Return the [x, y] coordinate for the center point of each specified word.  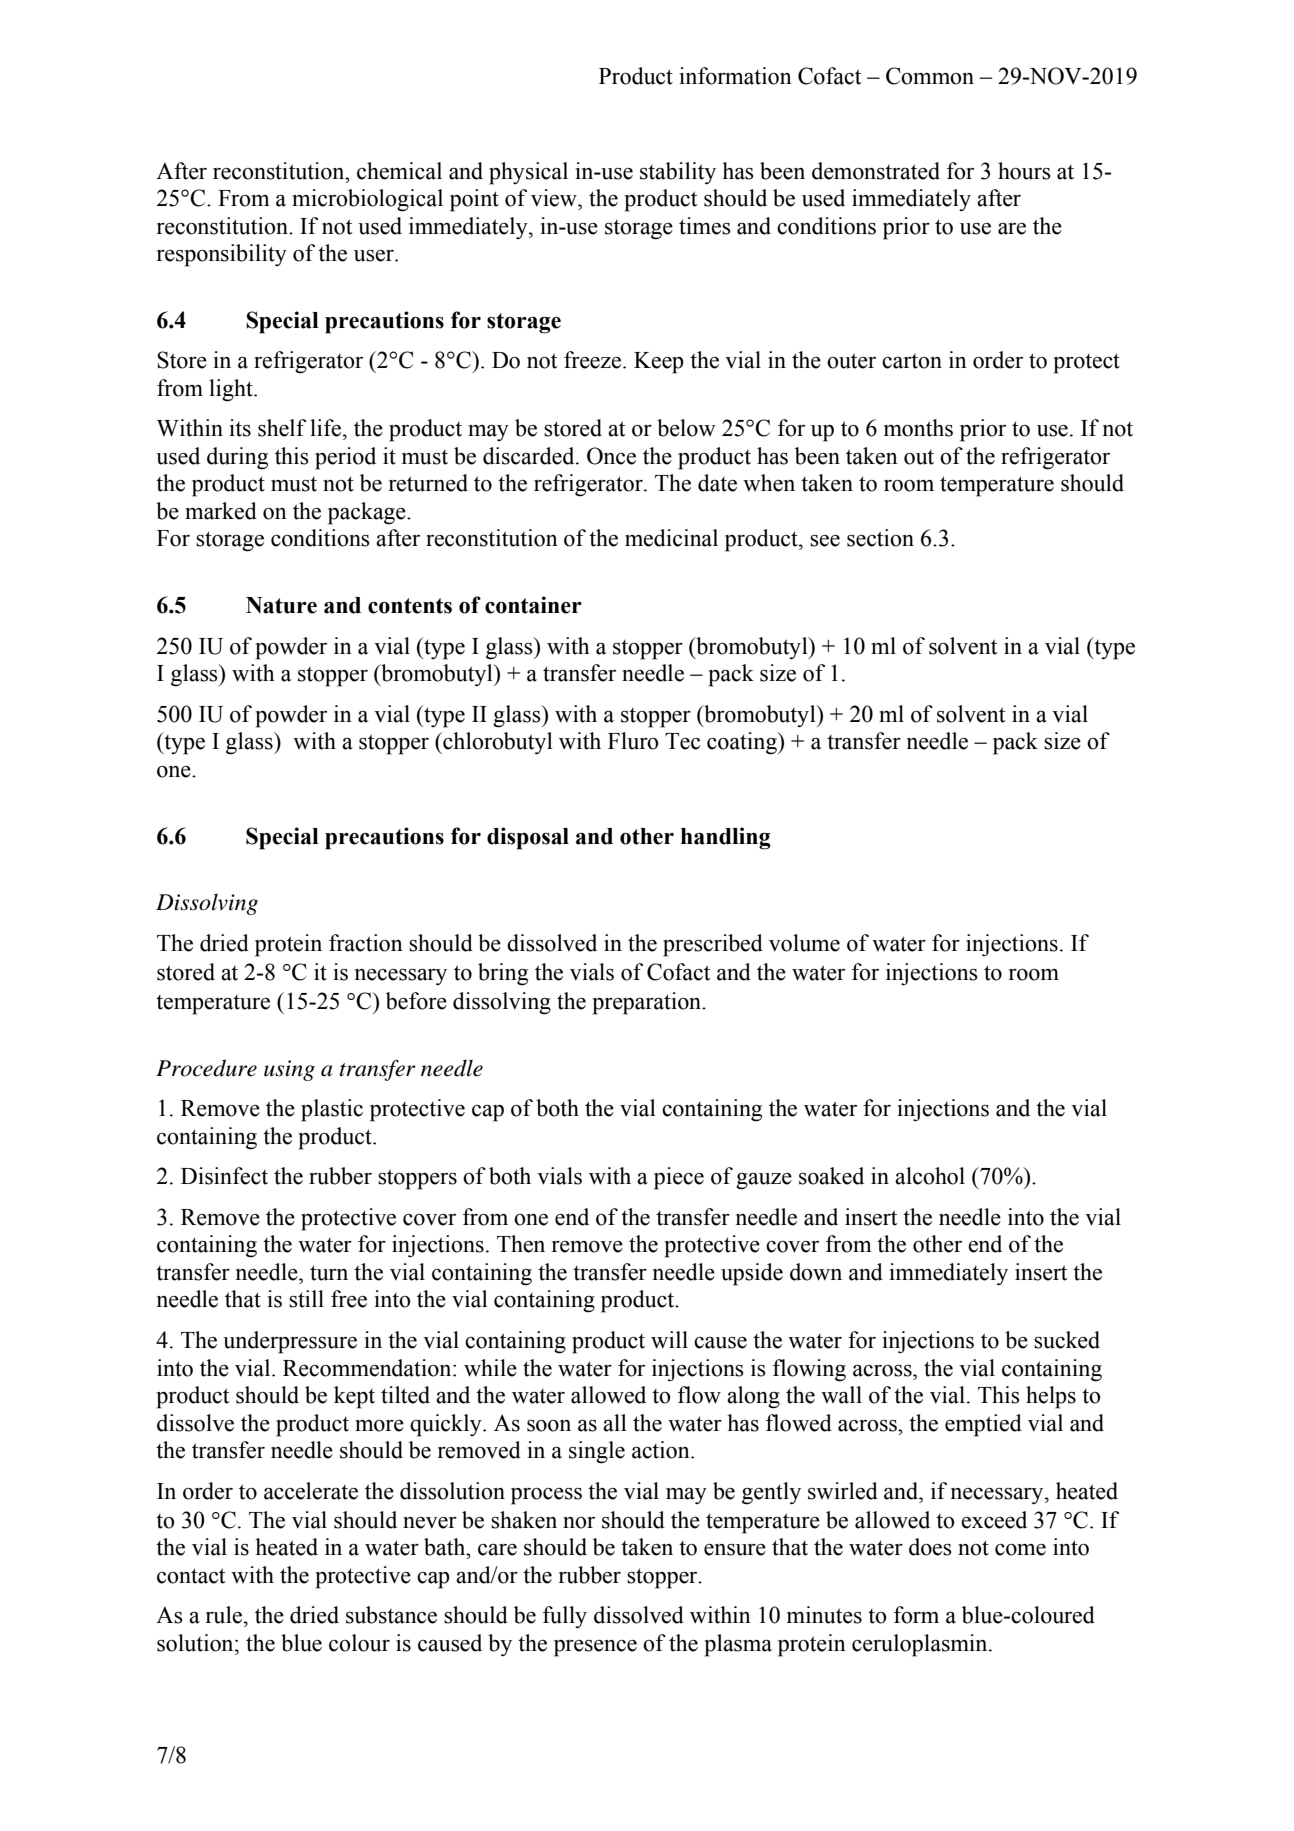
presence [595, 1648]
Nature [281, 605]
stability [678, 173]
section [880, 538]
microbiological [367, 200]
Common [930, 76]
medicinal [671, 538]
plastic [332, 1110]
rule [225, 1615]
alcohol [930, 1176]
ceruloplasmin [921, 1645]
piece [679, 1178]
